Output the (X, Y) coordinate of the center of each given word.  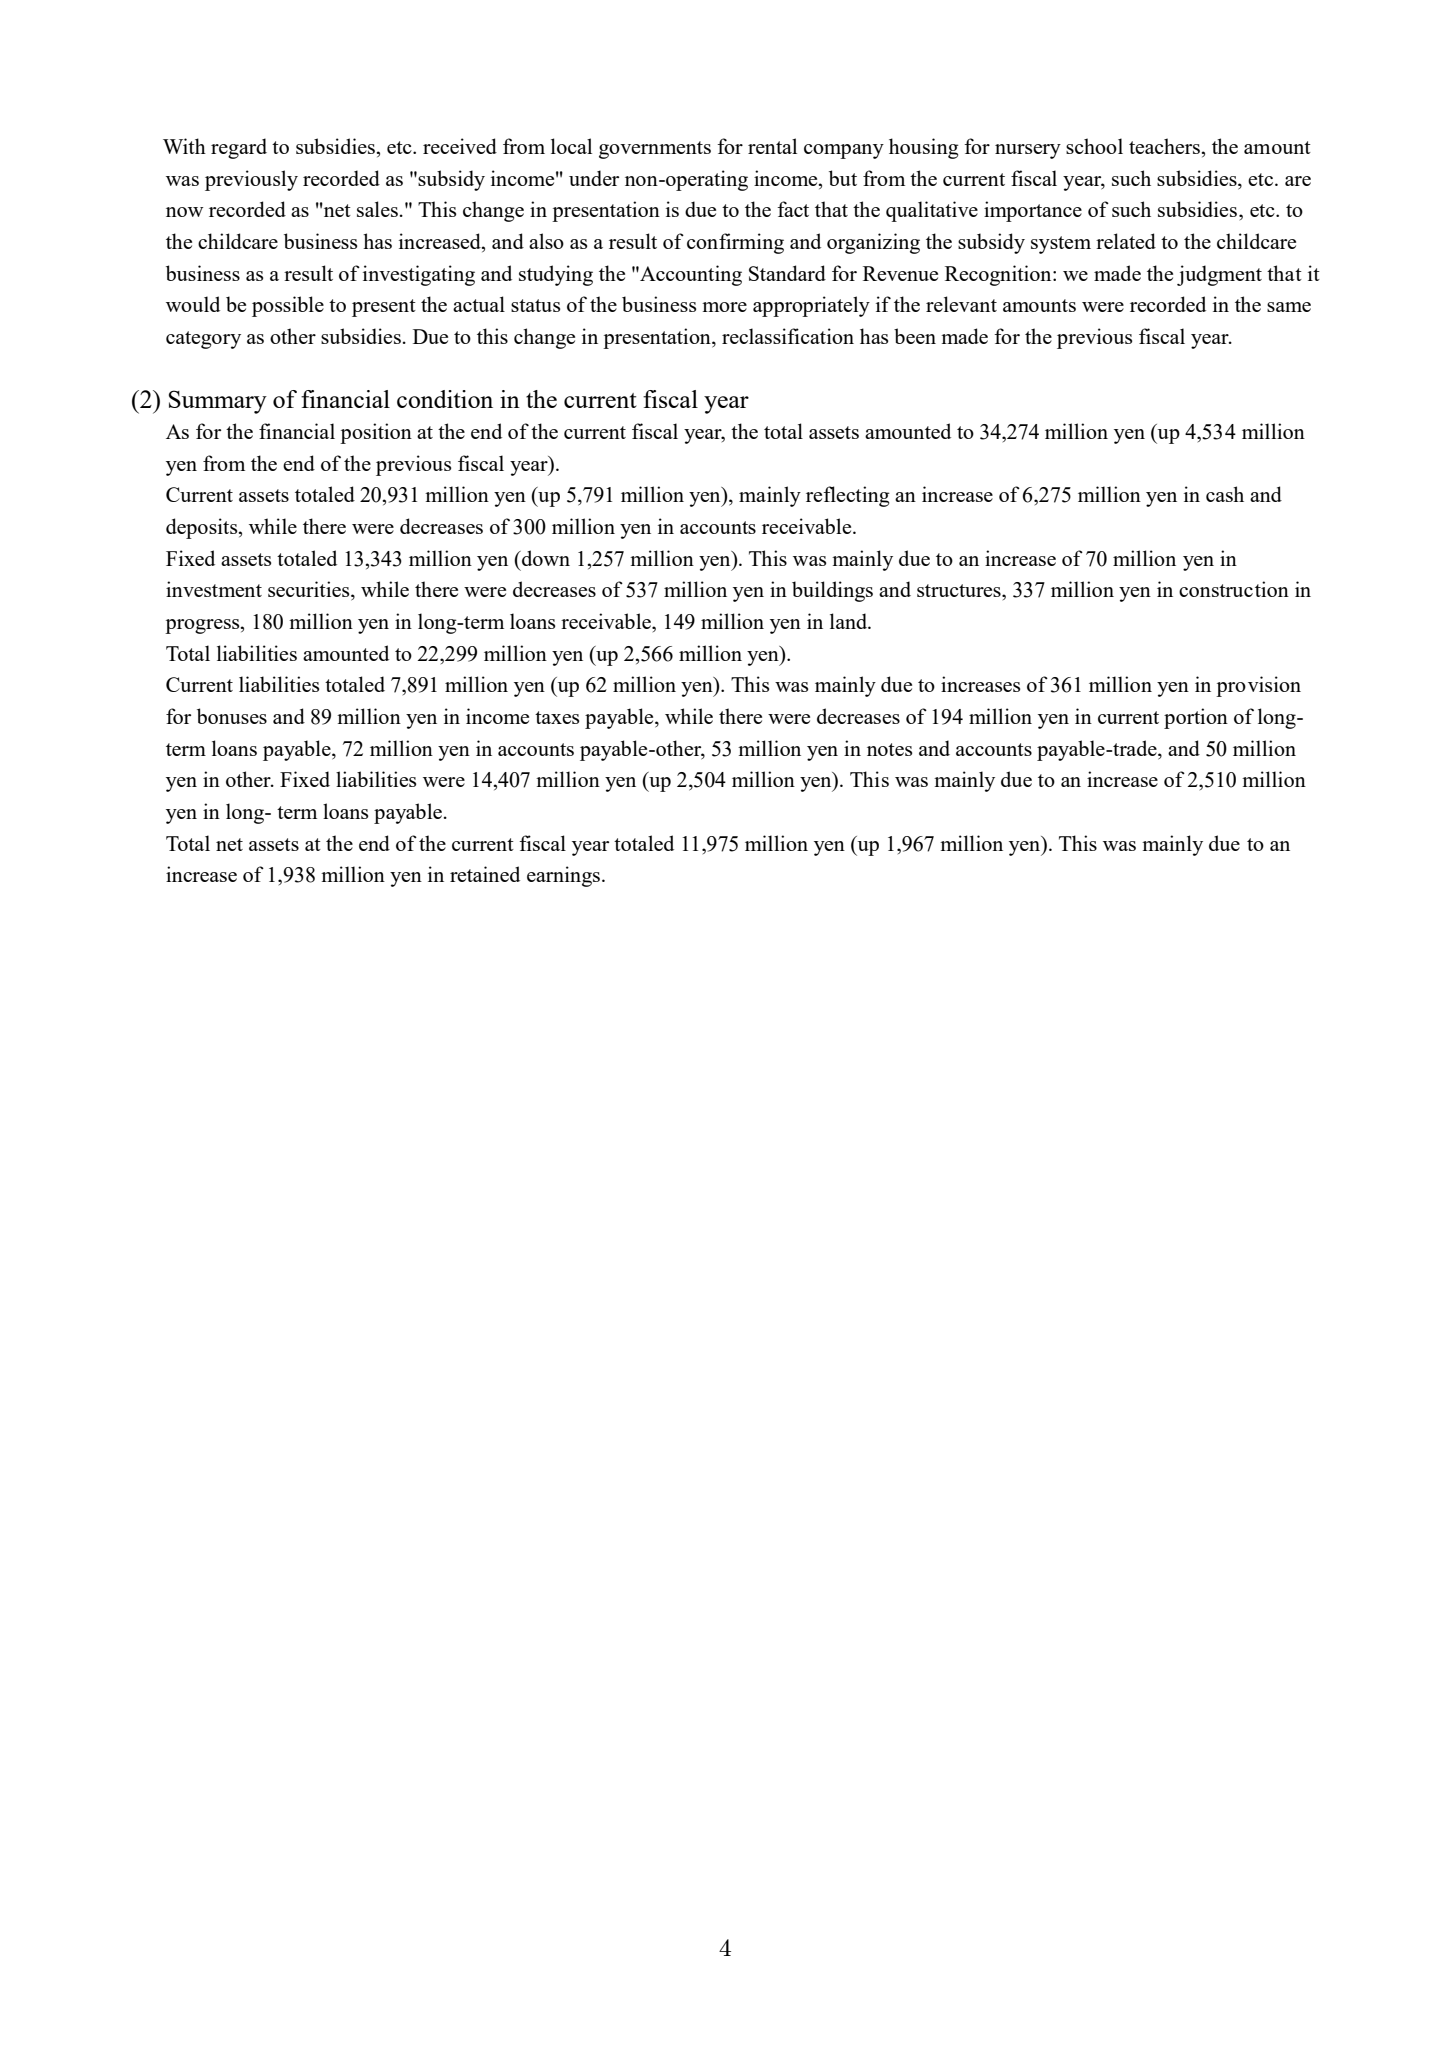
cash (1225, 494)
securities (310, 590)
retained (485, 874)
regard (239, 148)
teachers (1165, 146)
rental (772, 146)
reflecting (848, 496)
